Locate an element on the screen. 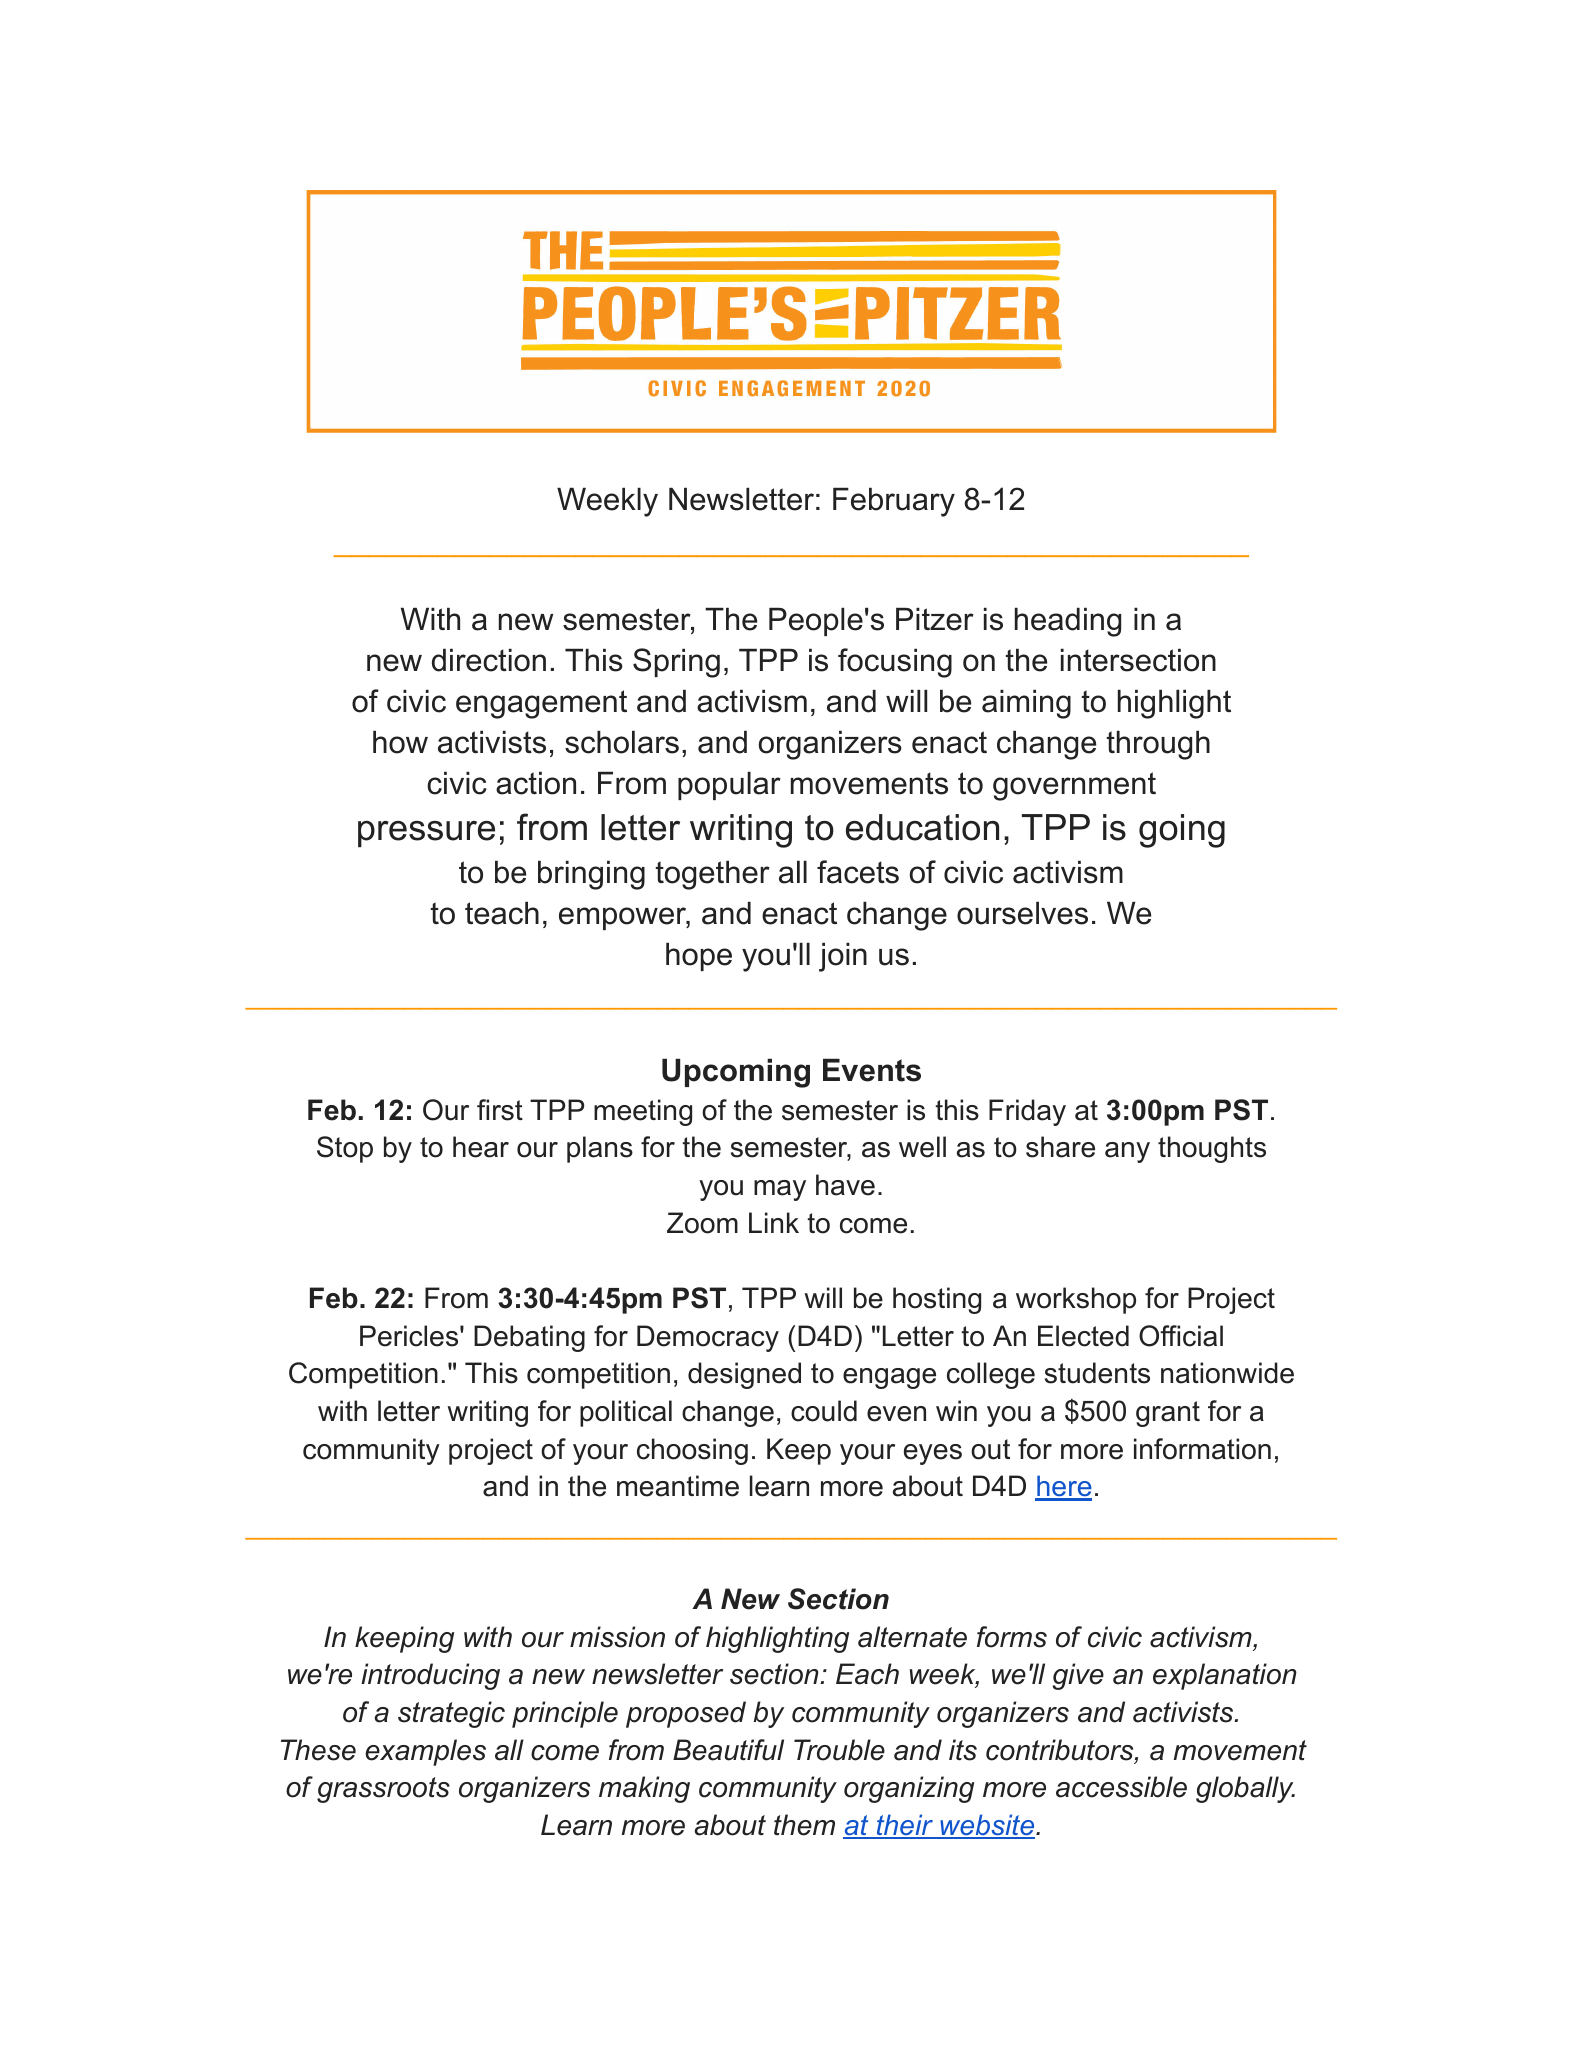  going is located at coordinates (1182, 831).
